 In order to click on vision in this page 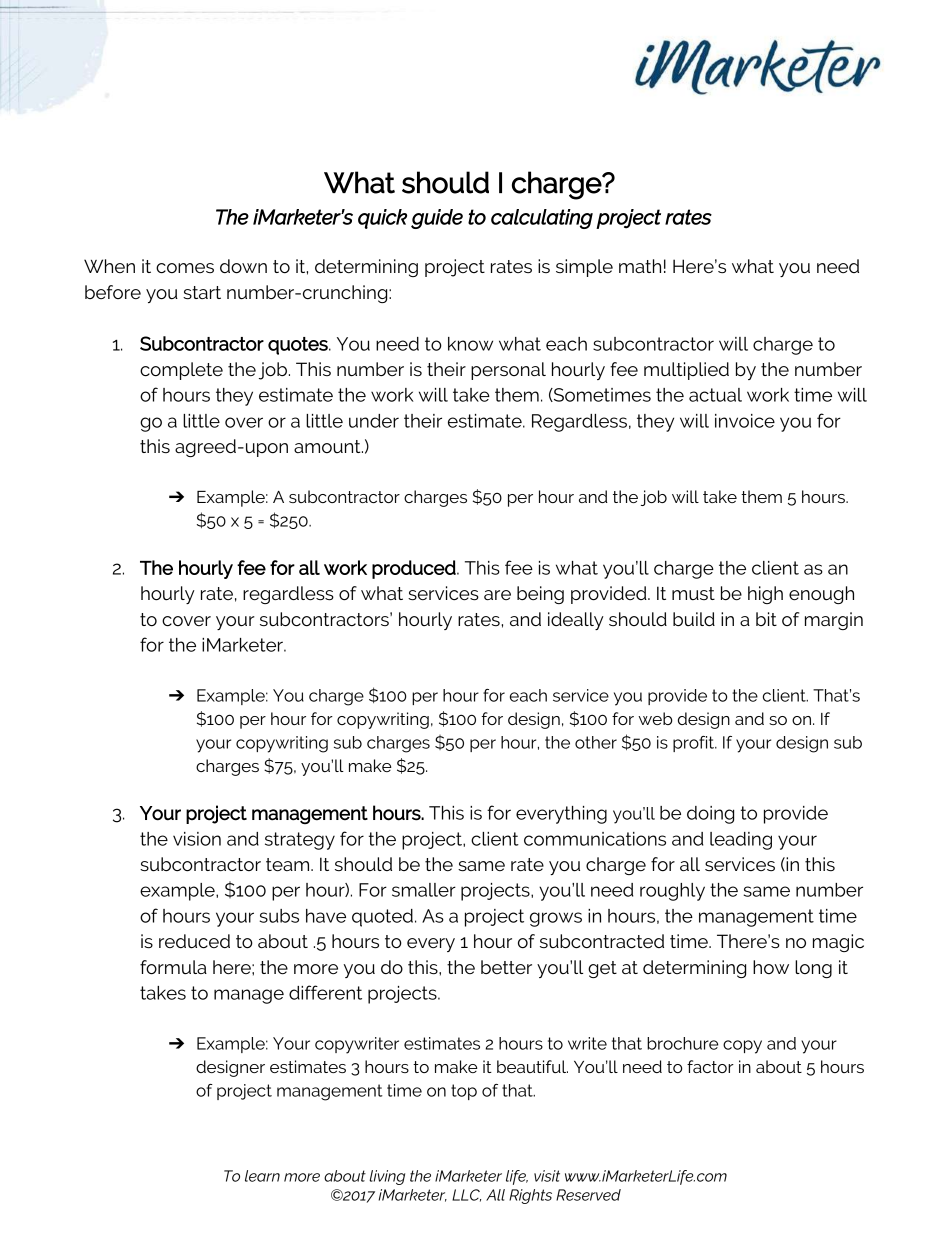, I will do `click(197, 839)`.
